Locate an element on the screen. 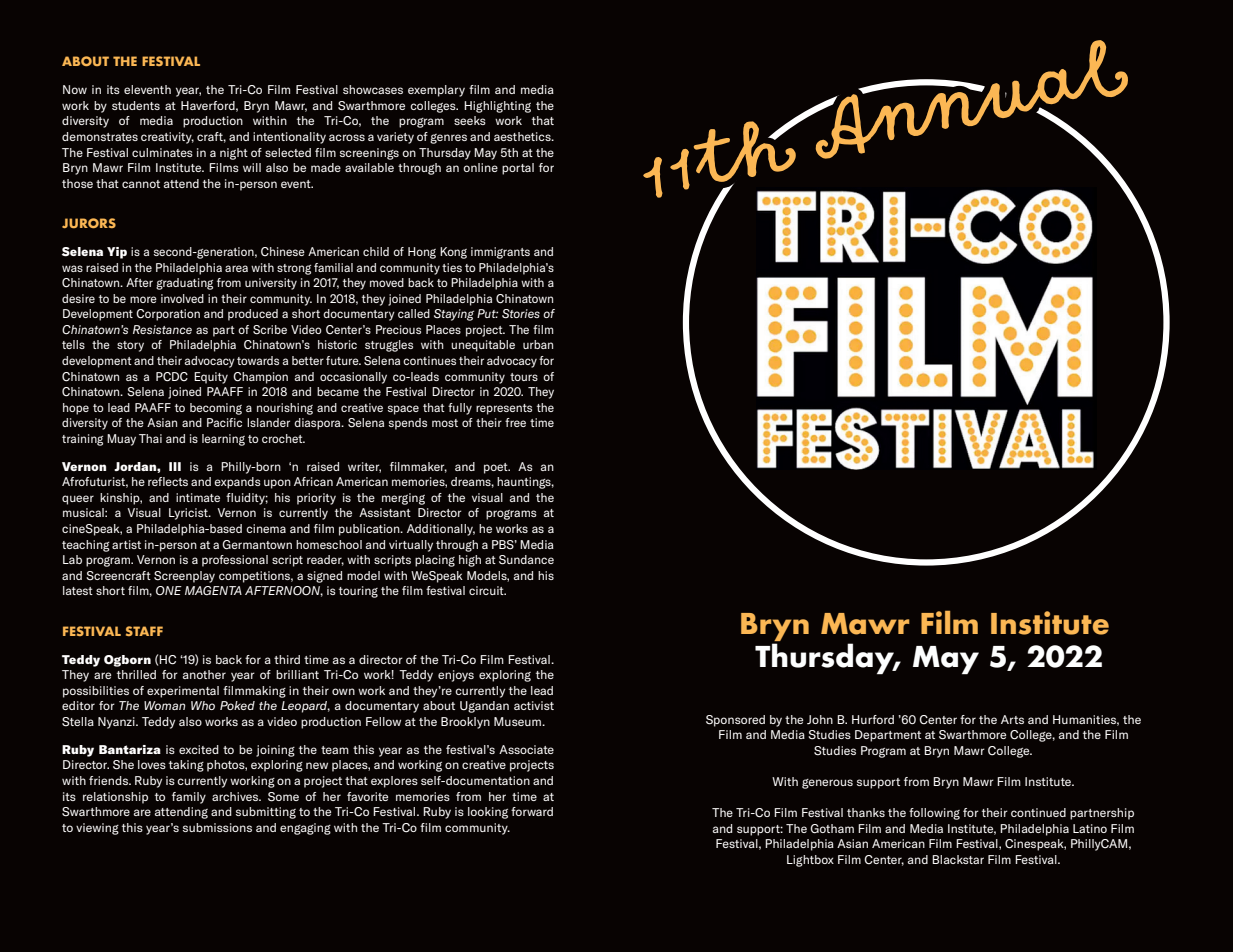 Image resolution: width=1233 pixels, height=952 pixels. Equity is located at coordinates (211, 378).
